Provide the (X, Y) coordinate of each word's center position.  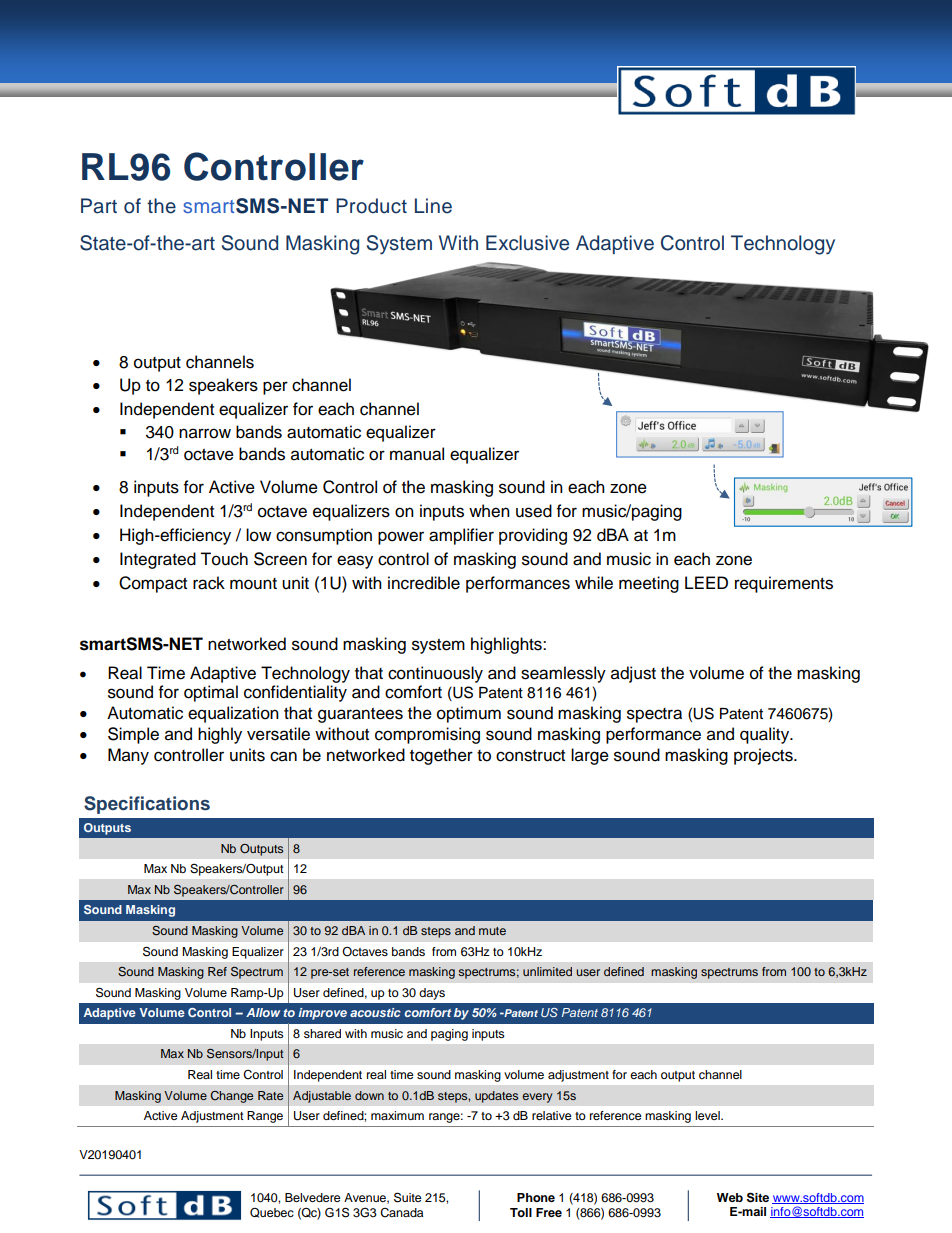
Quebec (272, 1212)
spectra (654, 715)
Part (99, 206)
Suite (408, 1197)
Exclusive (527, 243)
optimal (211, 693)
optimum (469, 714)
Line (433, 206)
